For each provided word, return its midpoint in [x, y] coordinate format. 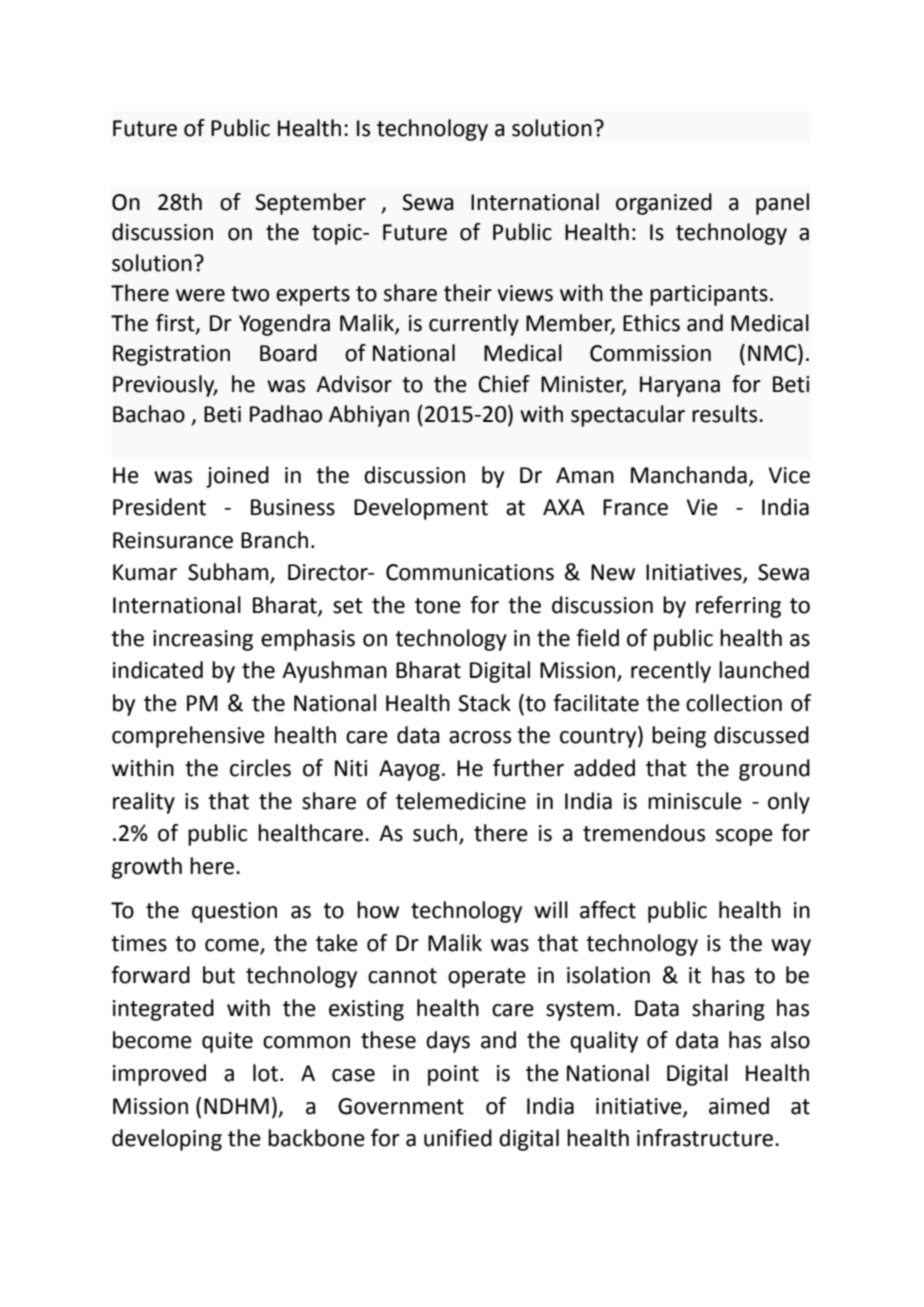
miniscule [695, 801]
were [200, 295]
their [468, 293]
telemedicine [461, 801]
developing [167, 1140]
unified [458, 1138]
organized [664, 204]
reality [144, 803]
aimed [739, 1106]
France [635, 507]
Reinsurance [173, 540]
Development [421, 509]
